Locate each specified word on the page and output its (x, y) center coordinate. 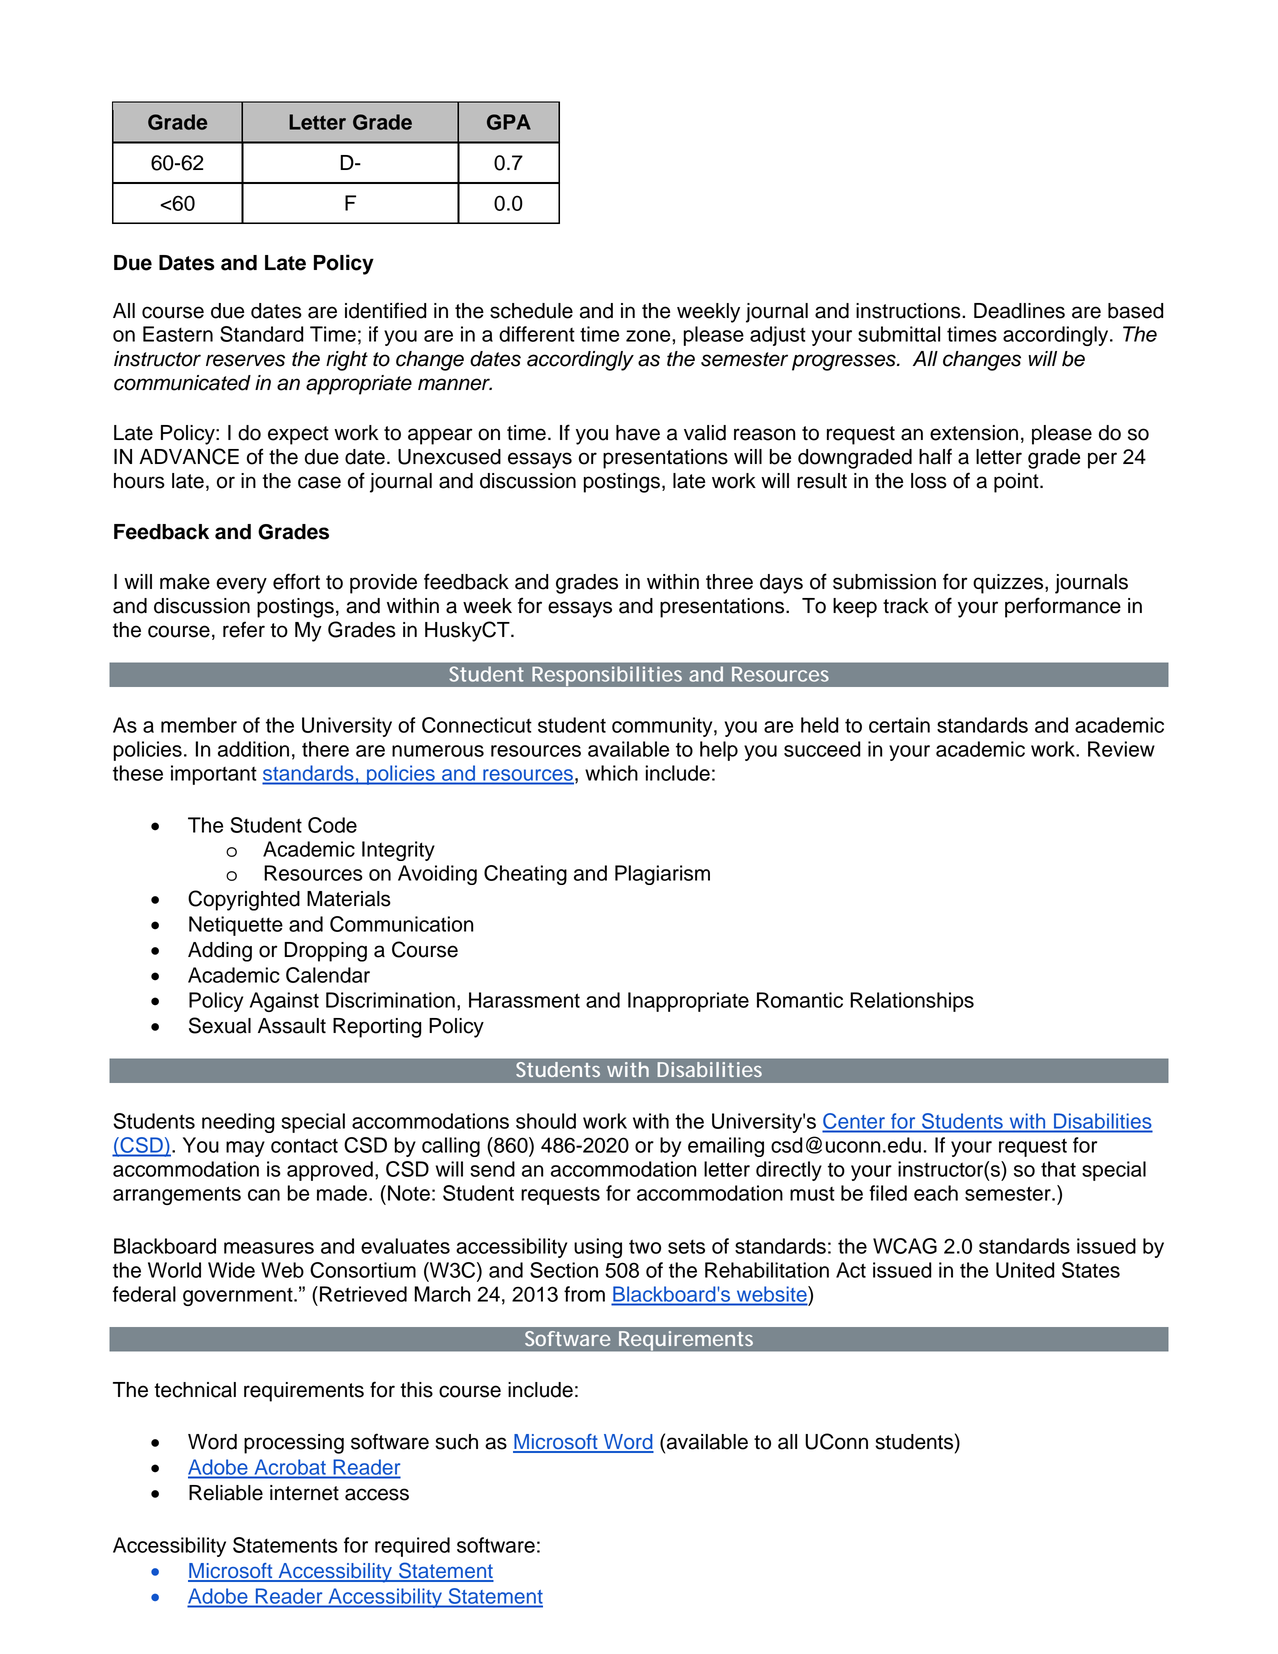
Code (332, 825)
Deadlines (1019, 311)
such (456, 1442)
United (1025, 1270)
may (245, 1149)
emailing (726, 1147)
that (1058, 1169)
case (319, 482)
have (638, 433)
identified (385, 310)
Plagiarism (662, 875)
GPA (509, 122)
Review (1121, 749)
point (1017, 483)
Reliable (226, 1493)
